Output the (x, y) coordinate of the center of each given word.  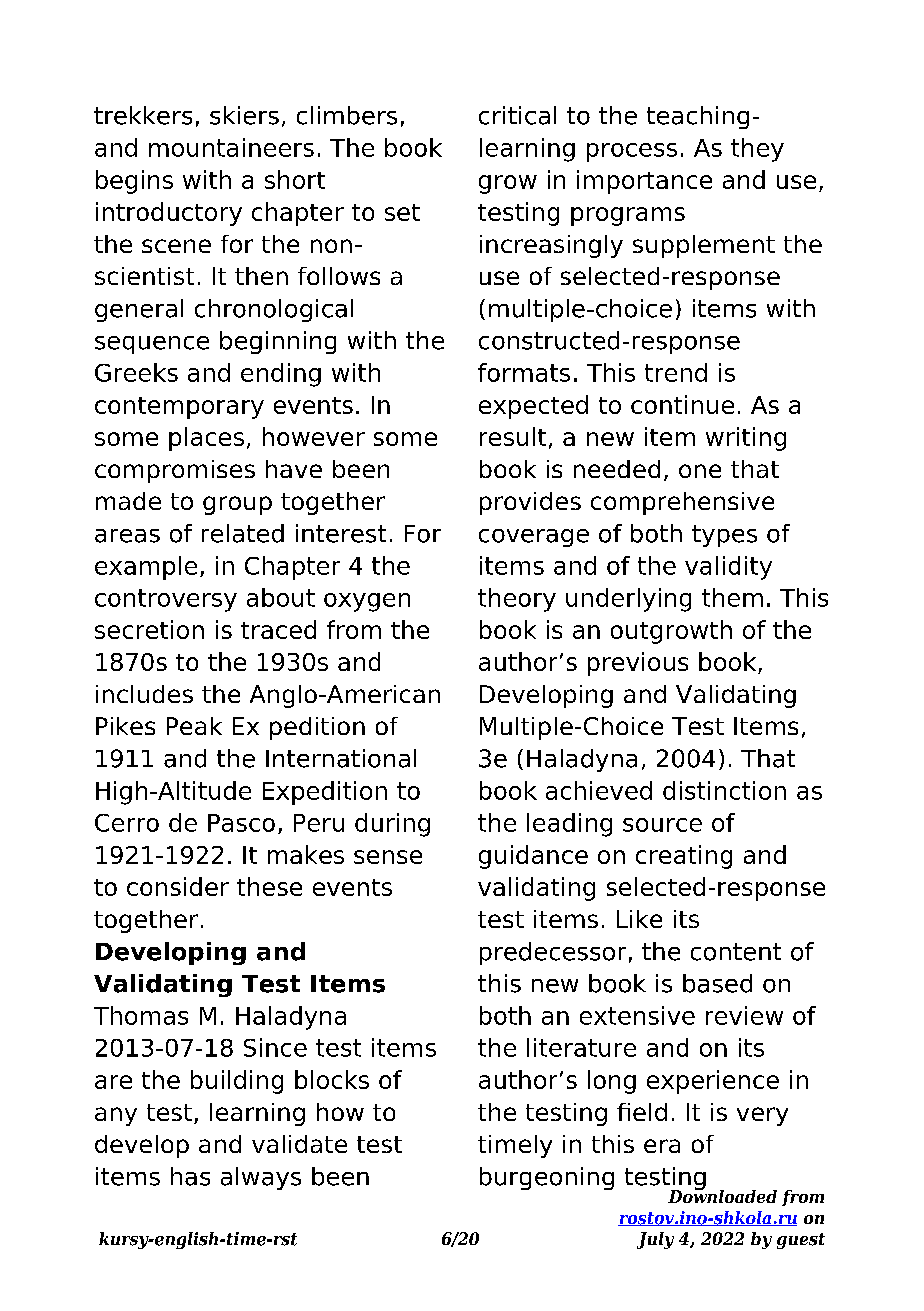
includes (144, 694)
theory (517, 600)
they (757, 150)
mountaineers (231, 147)
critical (517, 115)
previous (638, 664)
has (190, 1176)
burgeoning (547, 1178)
